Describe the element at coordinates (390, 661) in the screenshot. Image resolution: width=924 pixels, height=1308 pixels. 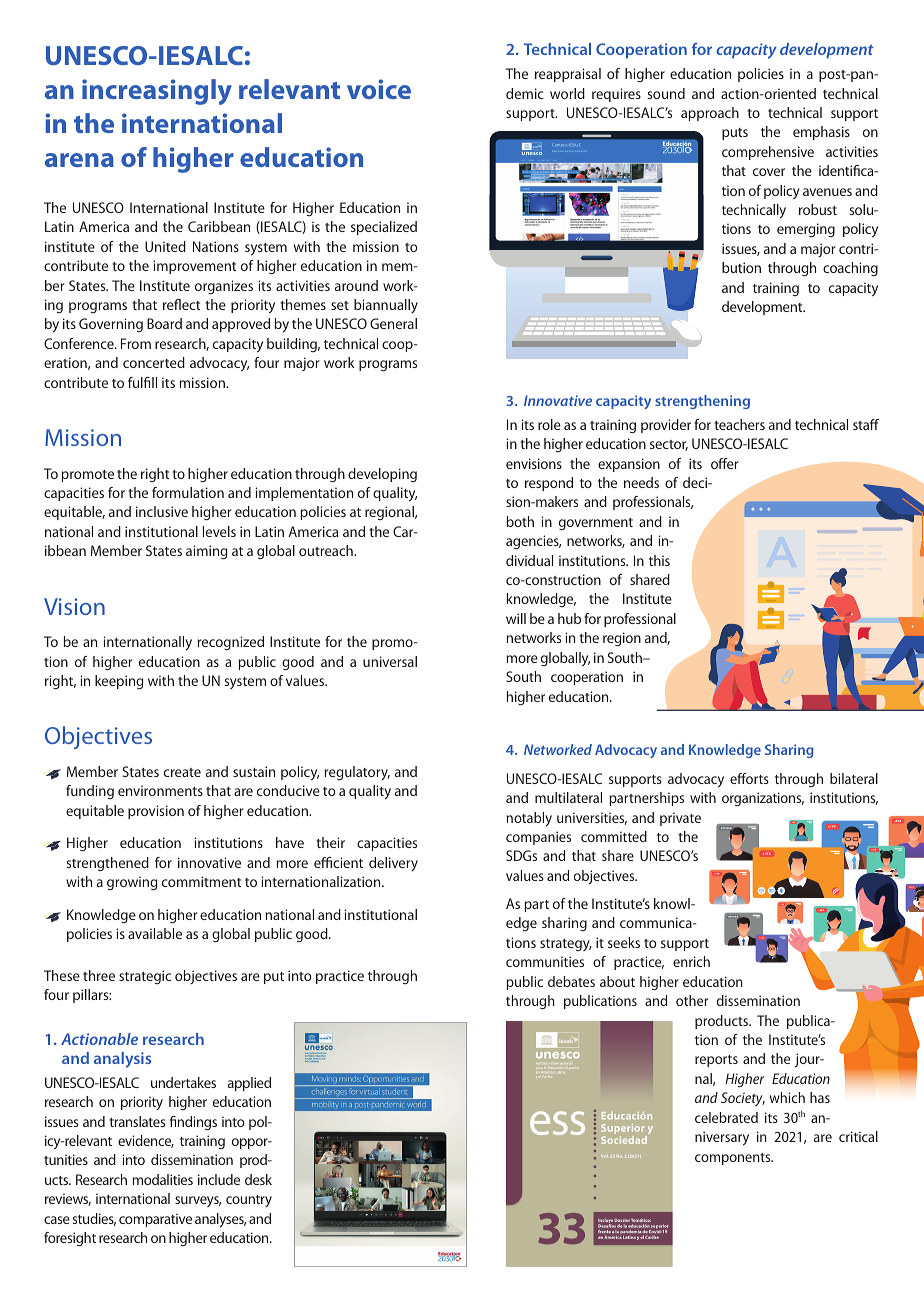
I see `universal` at that location.
